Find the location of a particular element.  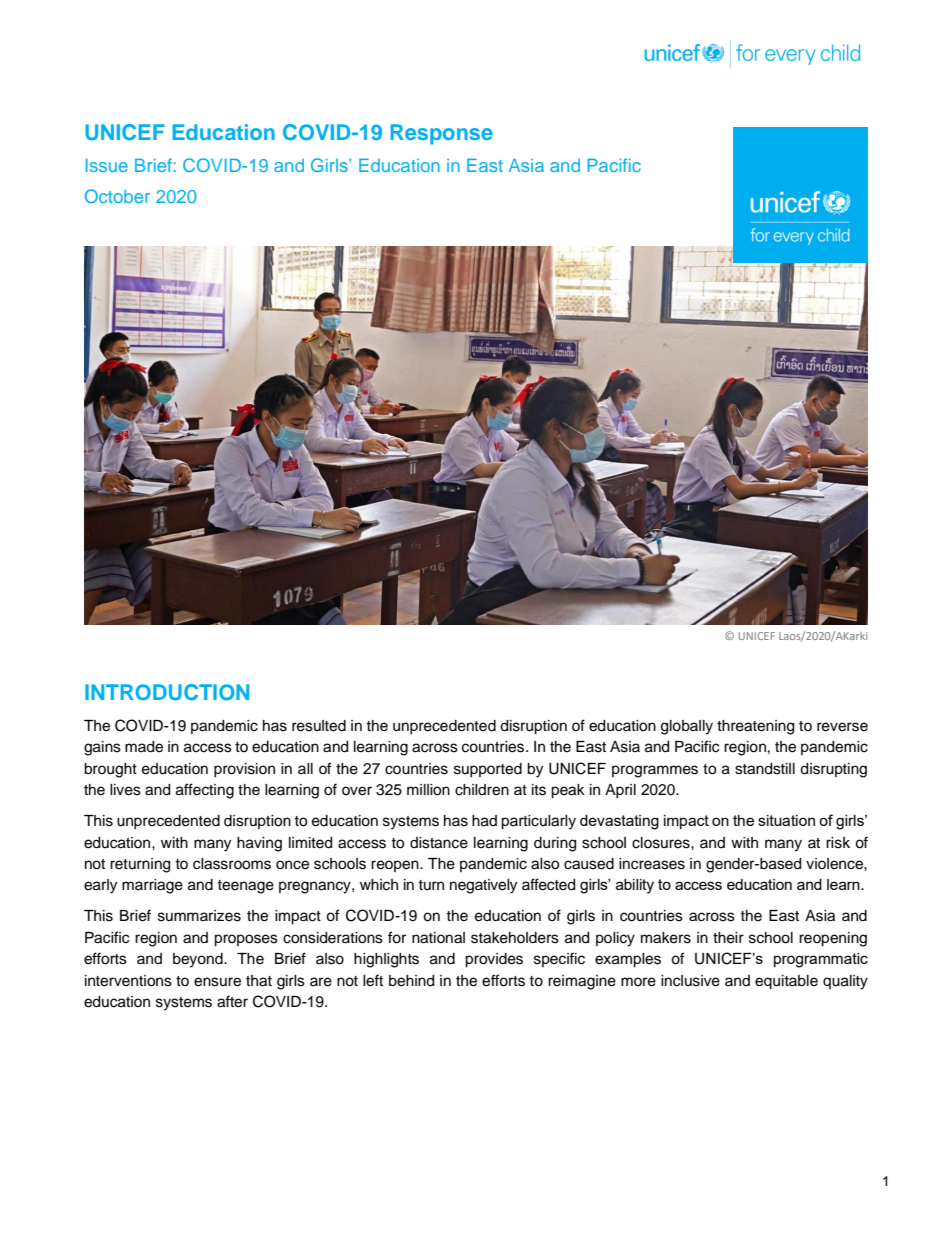

threatening is located at coordinates (755, 727).
